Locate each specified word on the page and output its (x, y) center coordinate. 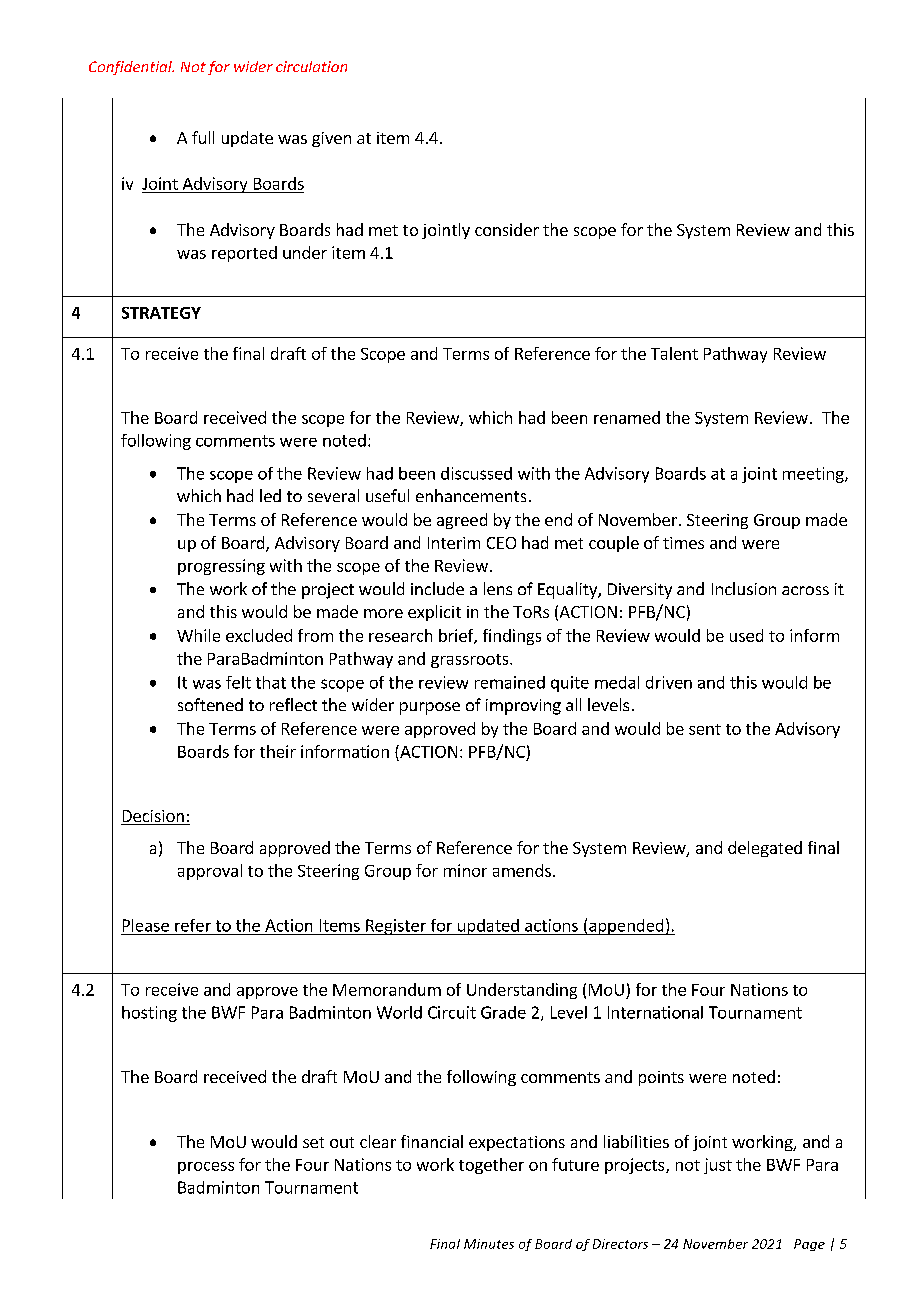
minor (465, 870)
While (198, 635)
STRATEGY (161, 313)
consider (507, 229)
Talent (674, 353)
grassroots (471, 661)
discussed (476, 473)
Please (146, 925)
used (746, 635)
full (203, 137)
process (206, 1168)
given (331, 139)
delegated (765, 849)
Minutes (489, 1244)
